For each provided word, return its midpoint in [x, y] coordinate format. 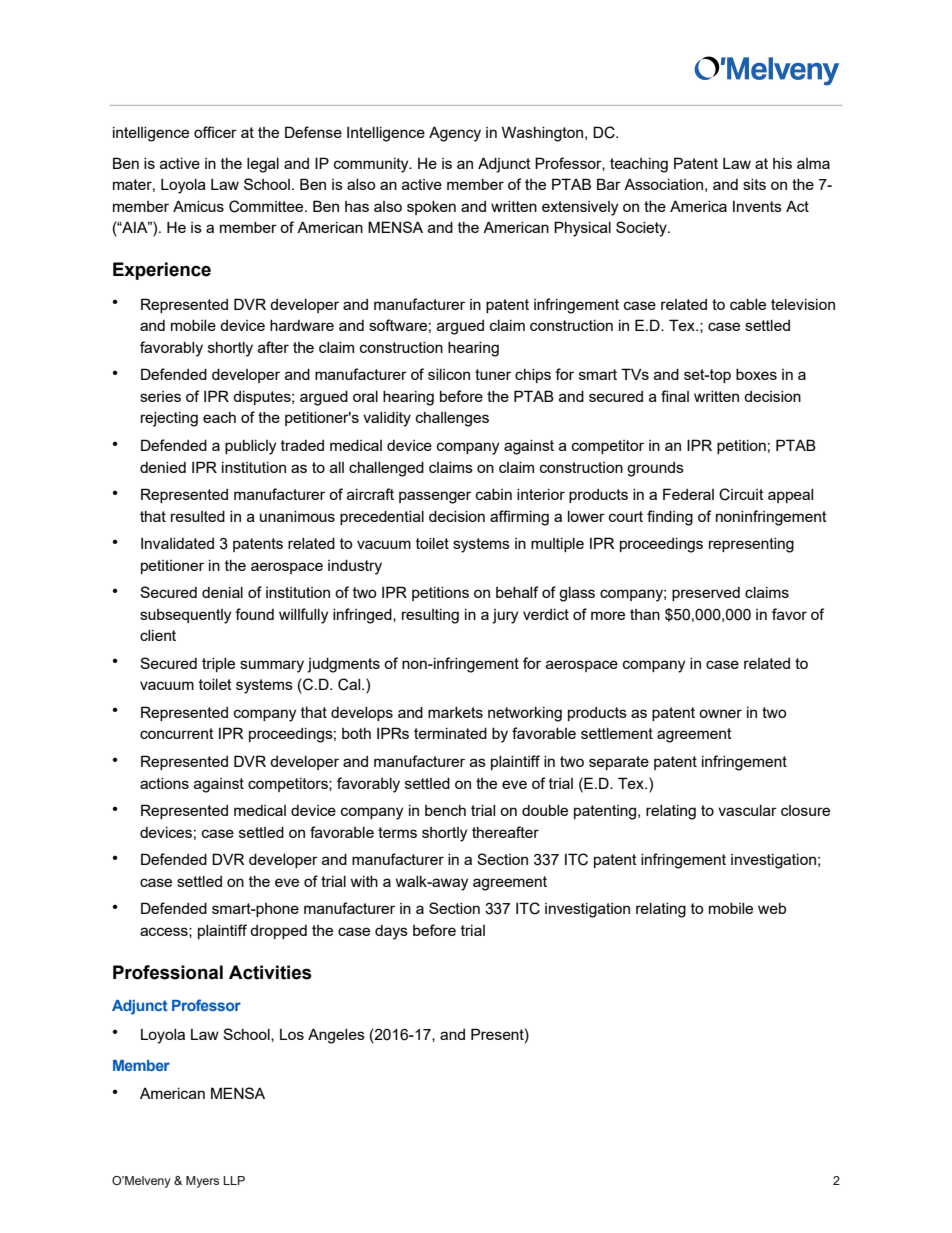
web [772, 908]
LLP [234, 1180]
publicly [250, 447]
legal [263, 165]
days [391, 932]
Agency [455, 134]
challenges [452, 419]
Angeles [336, 1036]
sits [754, 184]
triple [218, 665]
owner [720, 713]
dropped [278, 932]
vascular [747, 810]
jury [505, 616]
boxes [756, 374]
